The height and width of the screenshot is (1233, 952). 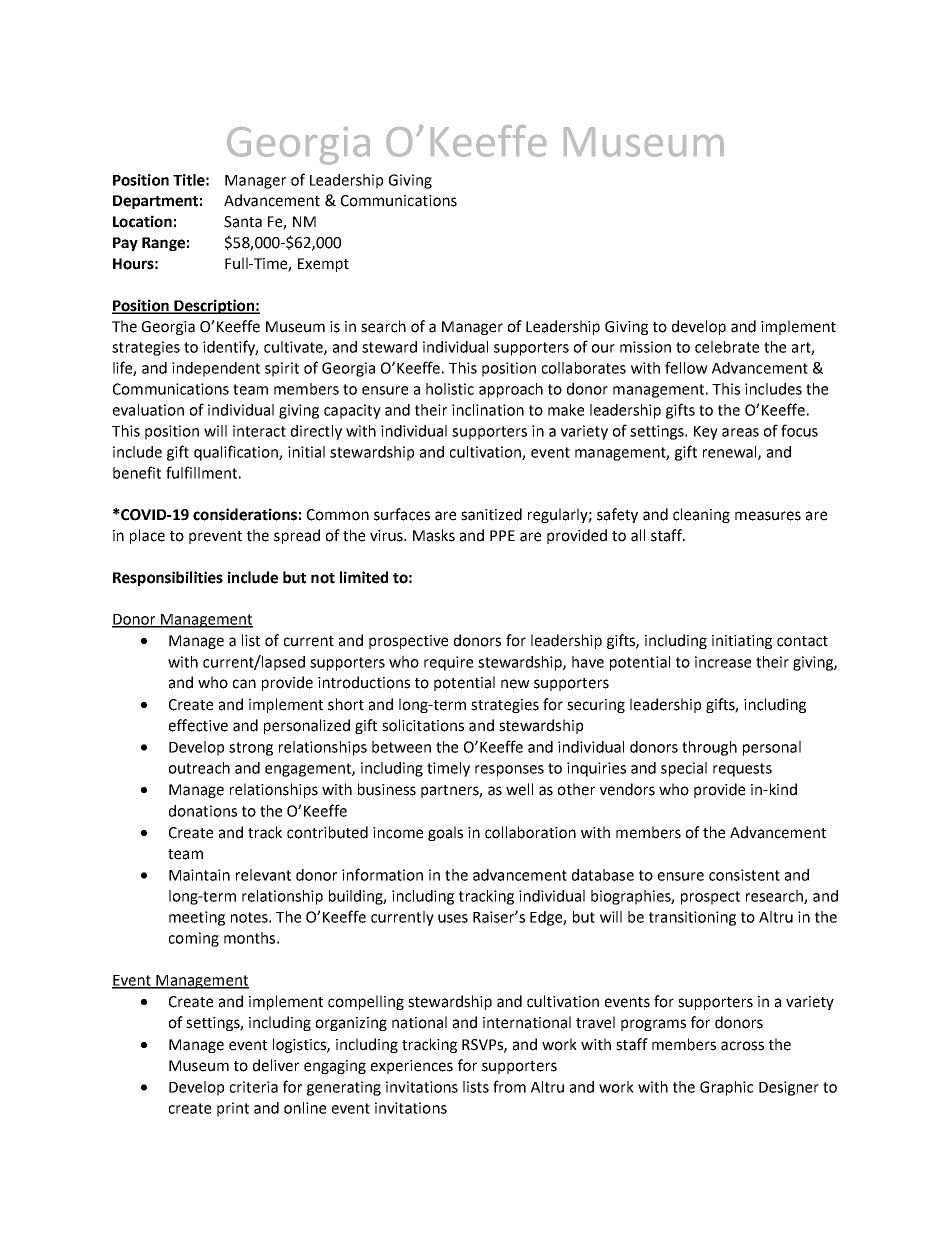 I want to click on interact, so click(x=259, y=431).
